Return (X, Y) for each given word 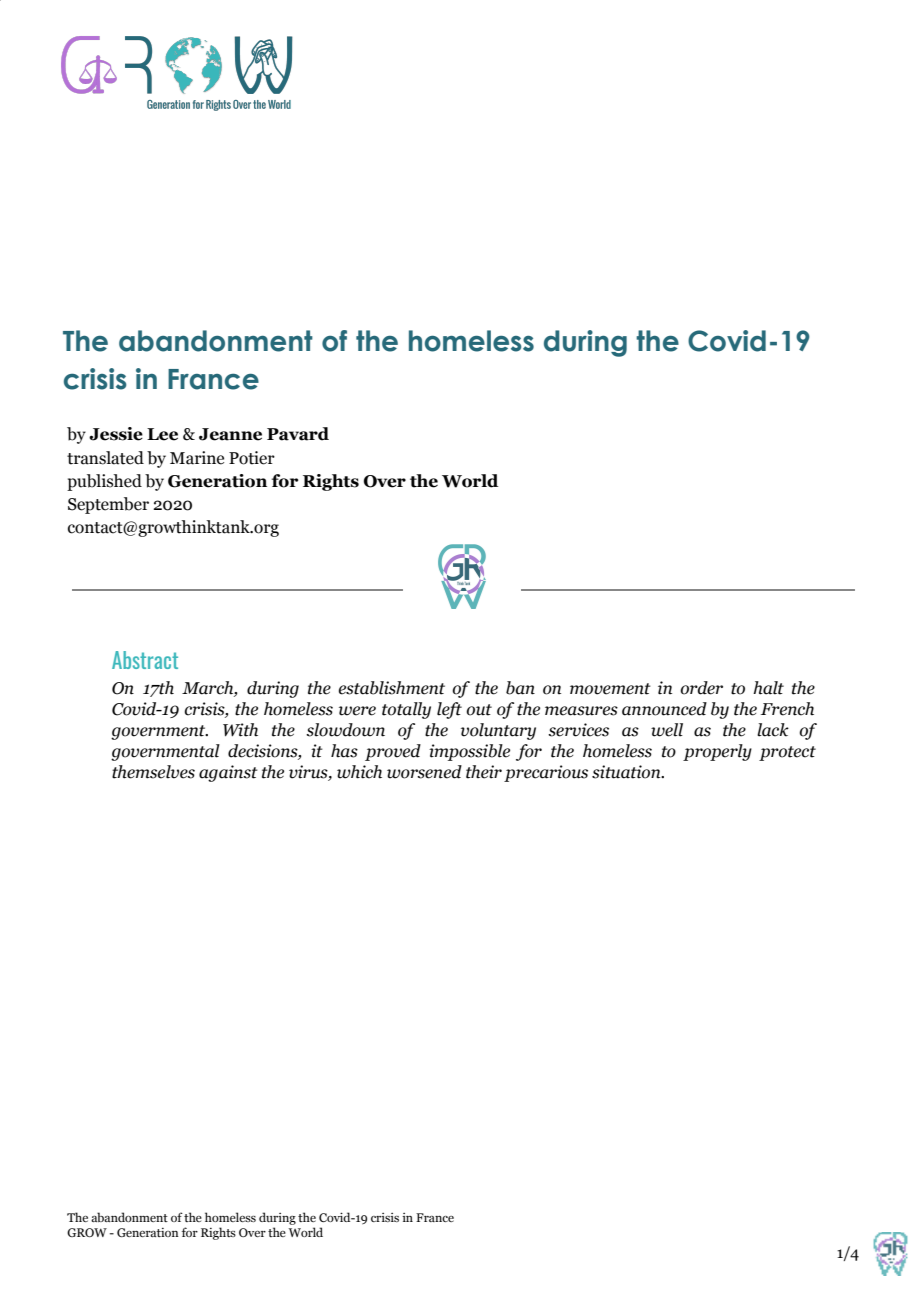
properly (717, 752)
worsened (424, 772)
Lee (162, 434)
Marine (197, 458)
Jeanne (230, 434)
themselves (153, 772)
